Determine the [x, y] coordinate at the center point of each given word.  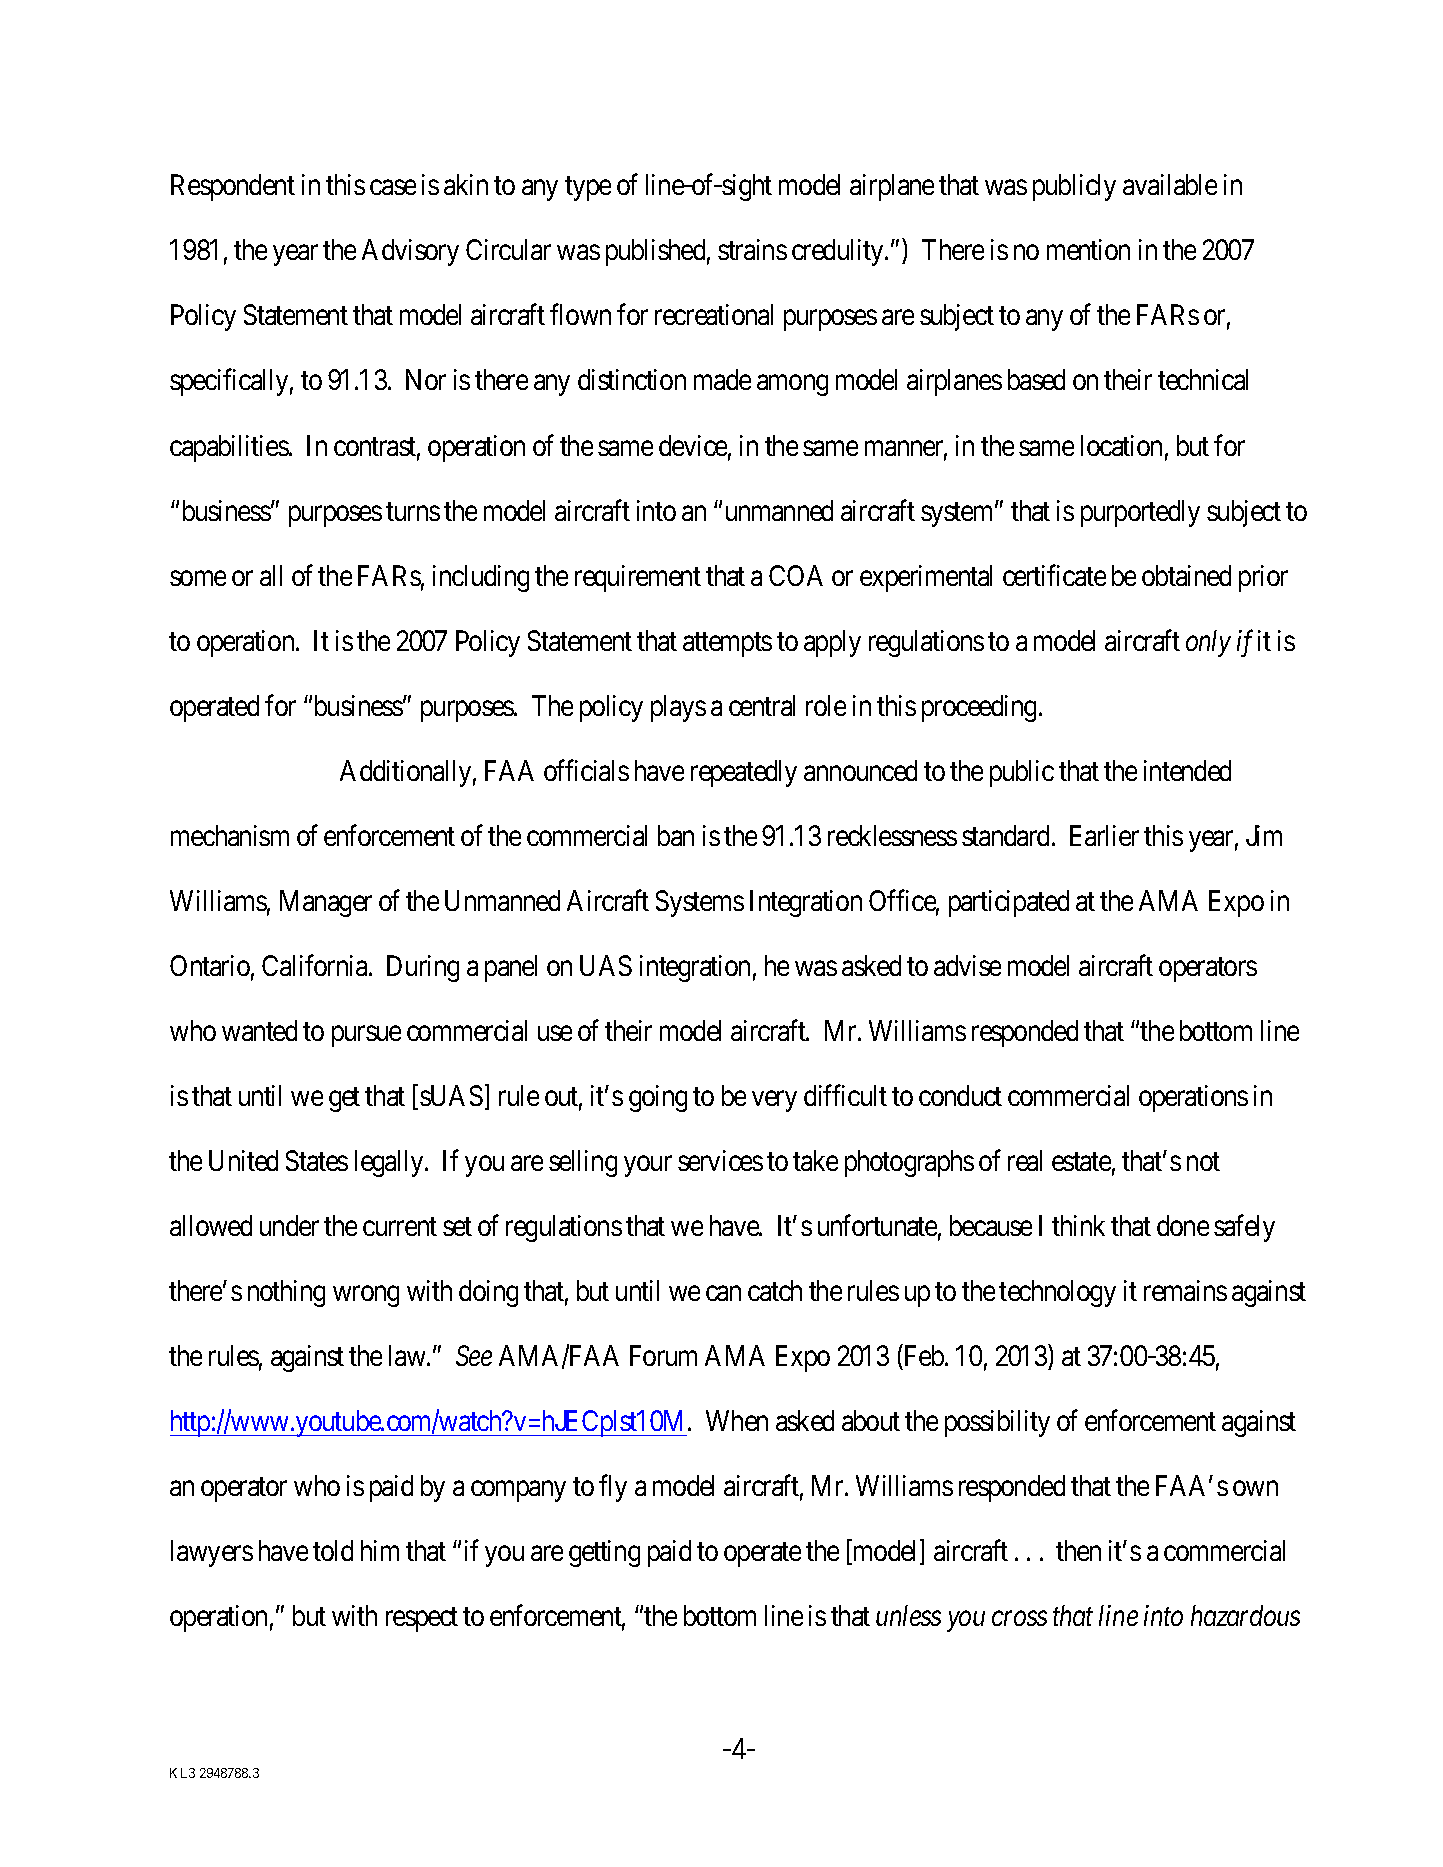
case [393, 187]
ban [676, 835]
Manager [326, 903]
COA [796, 575]
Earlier [1104, 835]
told [333, 1550]
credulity [839, 252]
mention [1088, 249]
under [289, 1225]
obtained [1186, 575]
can [723, 1293]
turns [413, 511]
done [1183, 1225]
